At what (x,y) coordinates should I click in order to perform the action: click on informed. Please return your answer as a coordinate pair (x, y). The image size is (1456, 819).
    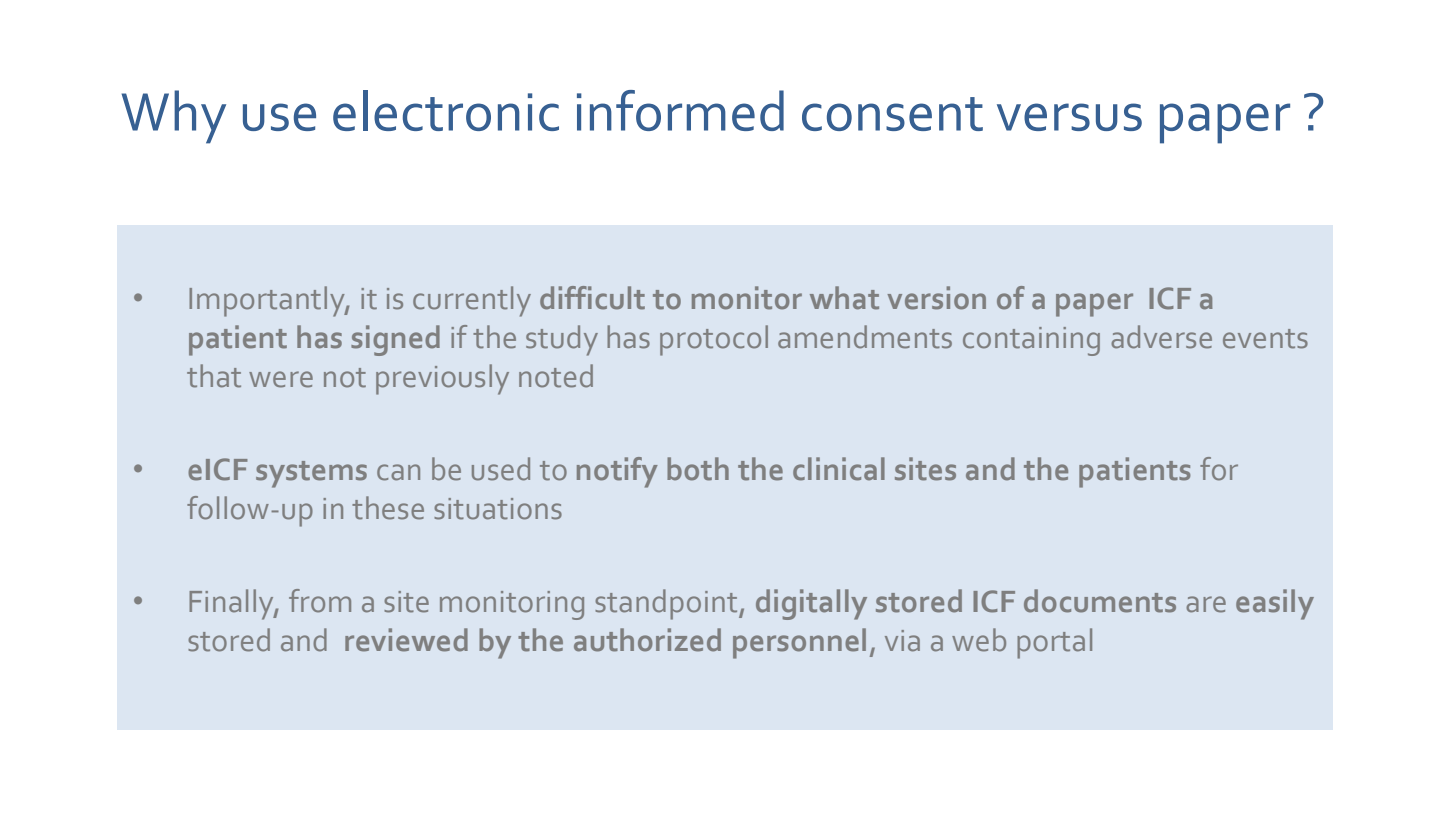
    Looking at the image, I should click on (680, 110).
